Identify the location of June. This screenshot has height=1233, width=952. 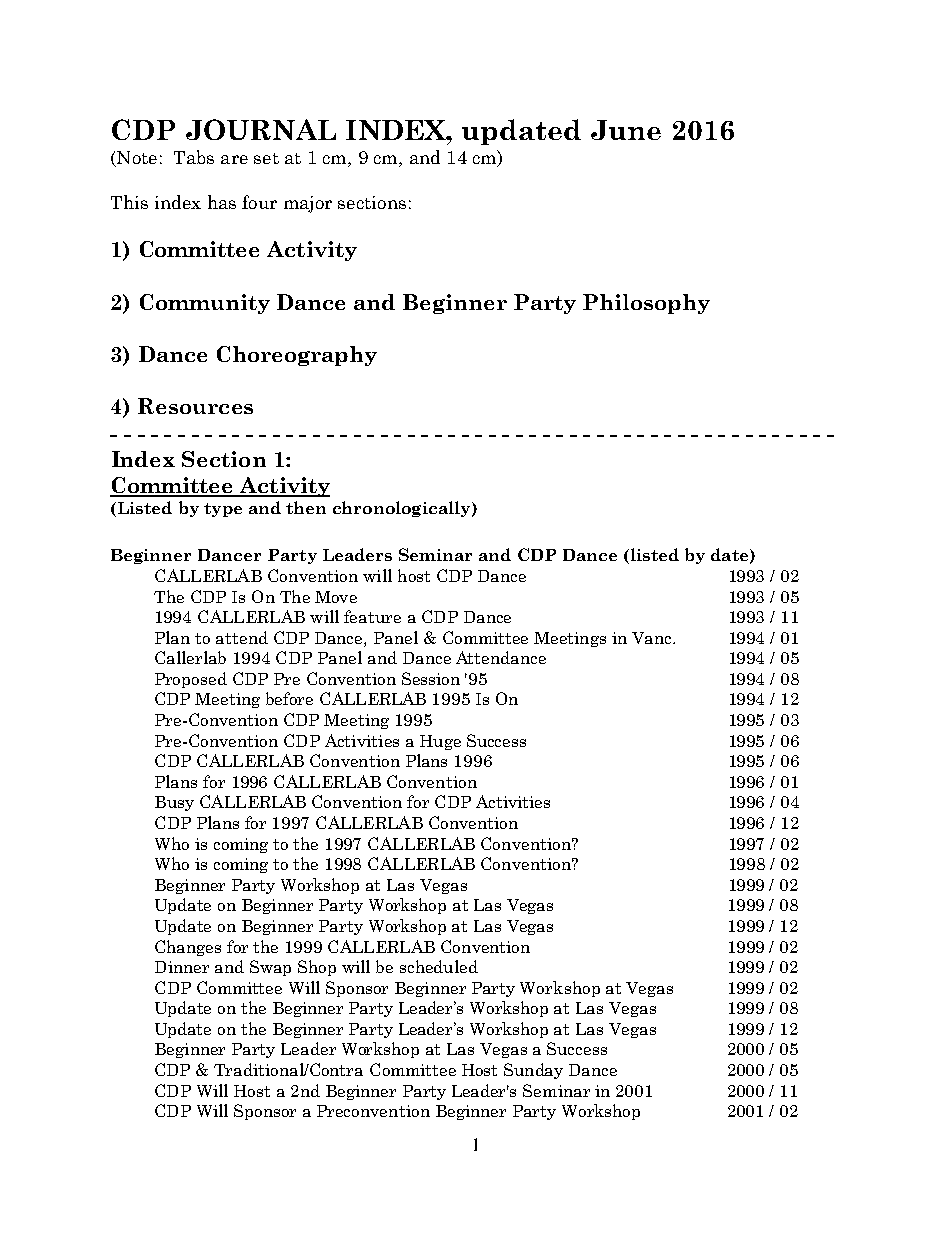
(626, 130).
